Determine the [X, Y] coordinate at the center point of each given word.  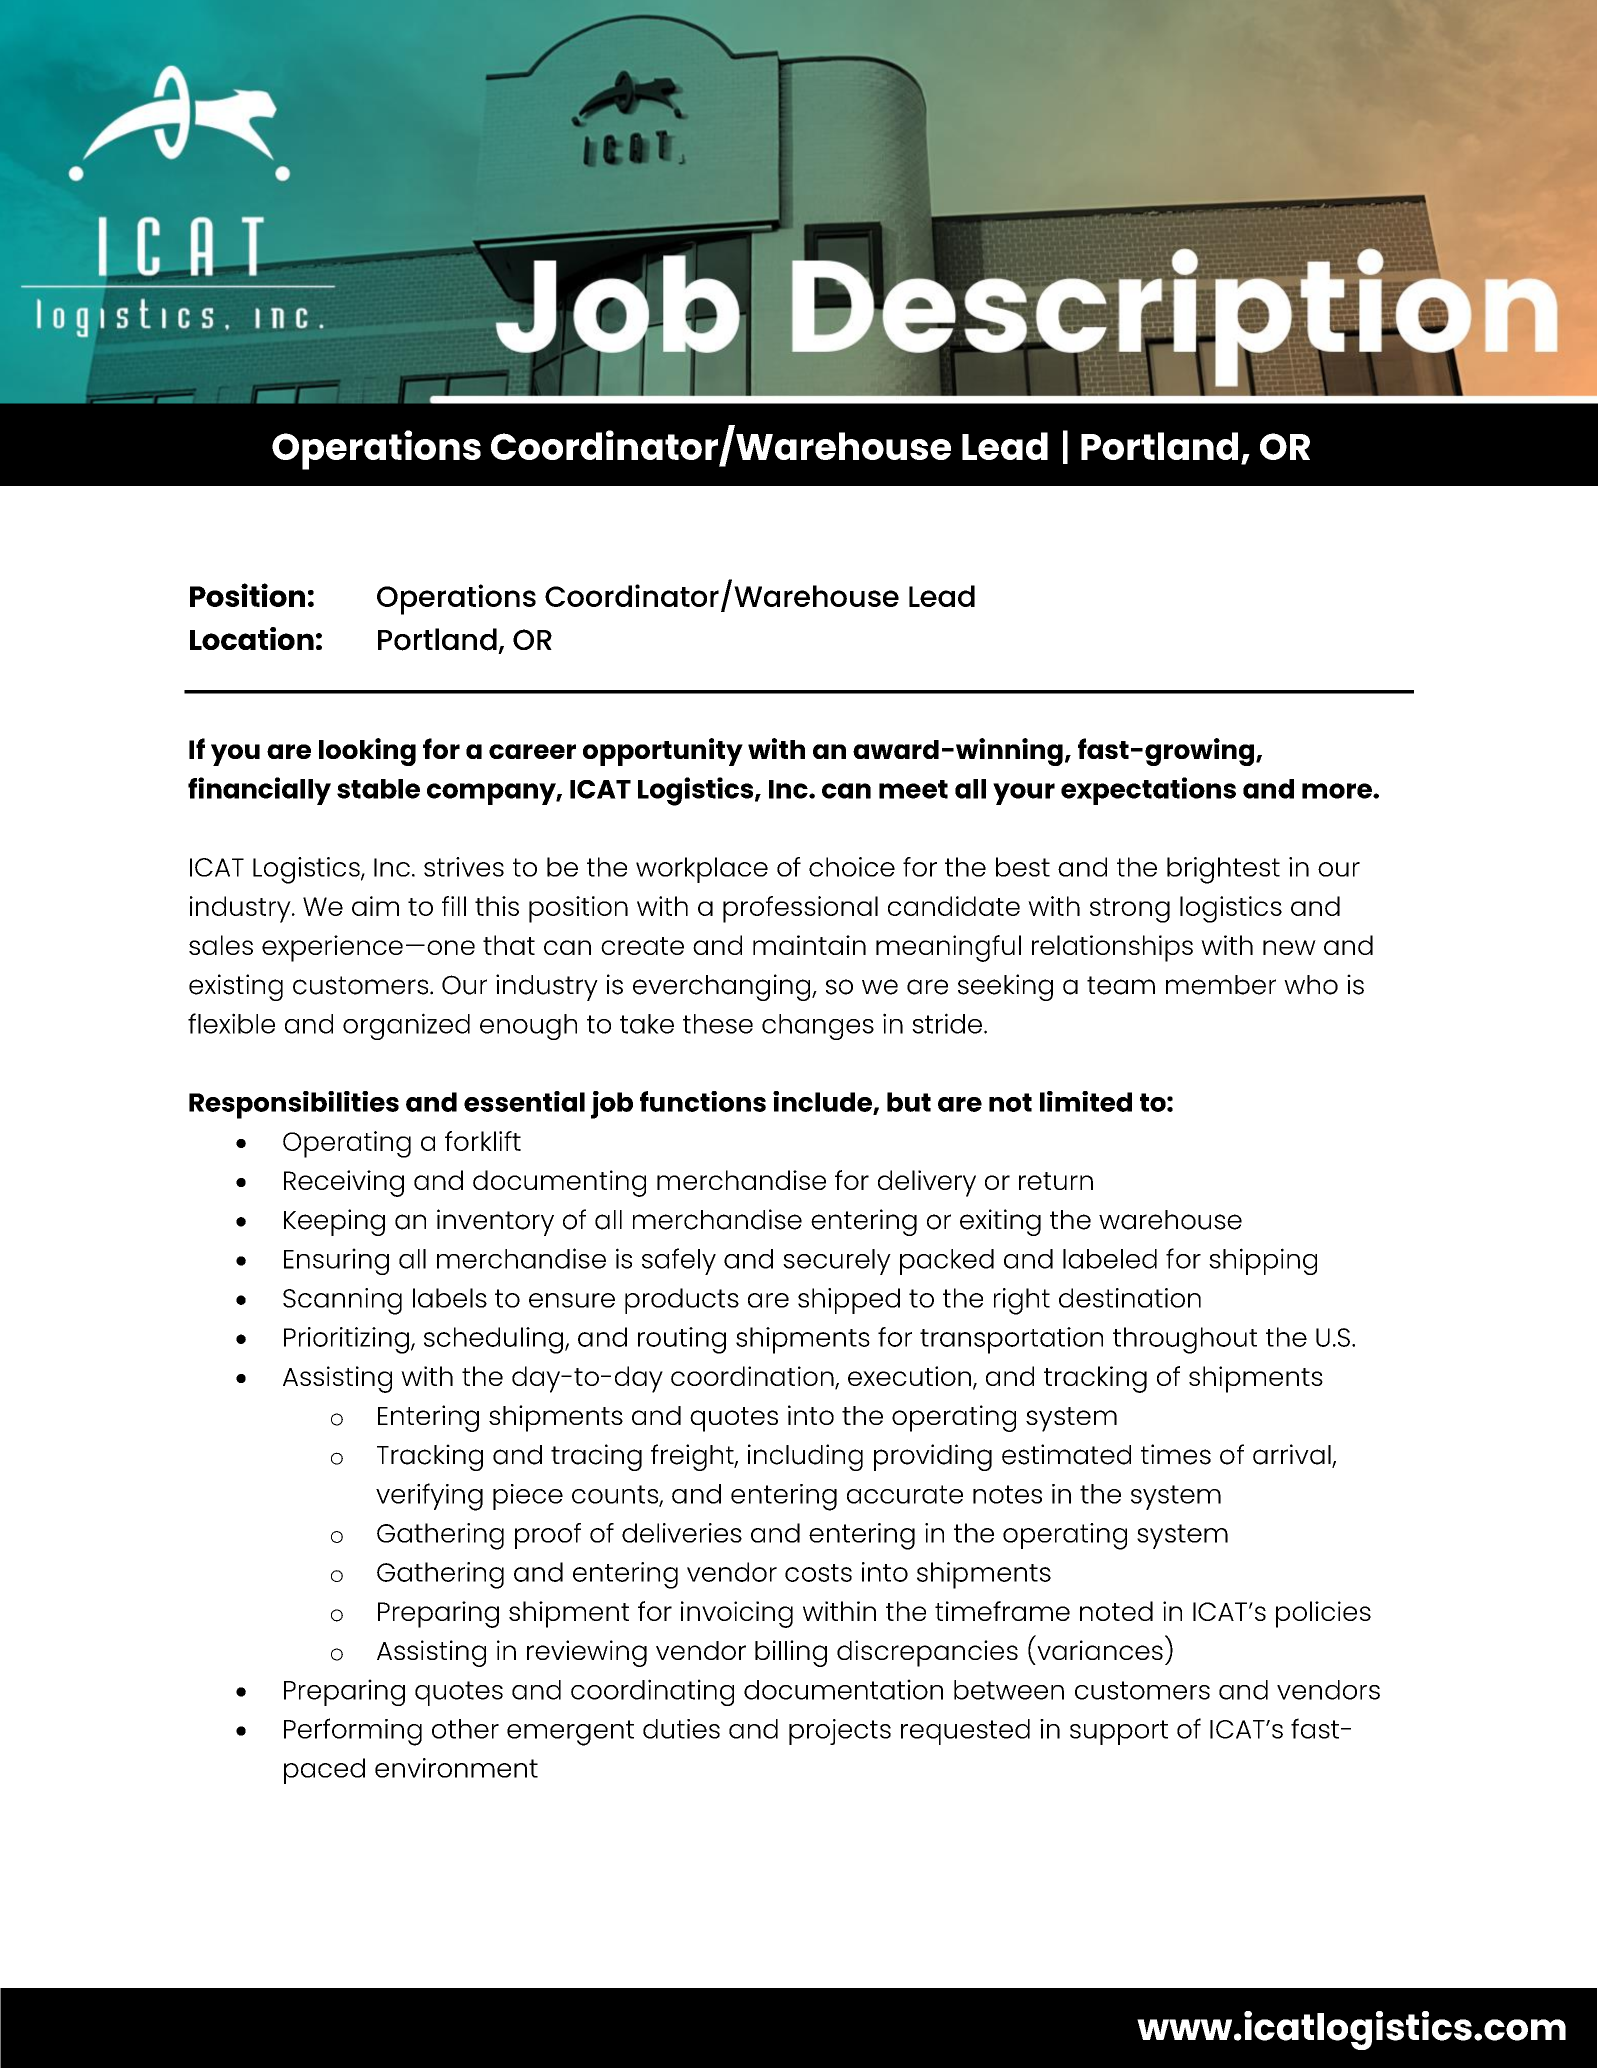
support [1119, 1732]
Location [252, 638]
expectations [1148, 791]
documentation [843, 1689]
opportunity [663, 752]
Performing [353, 1732]
